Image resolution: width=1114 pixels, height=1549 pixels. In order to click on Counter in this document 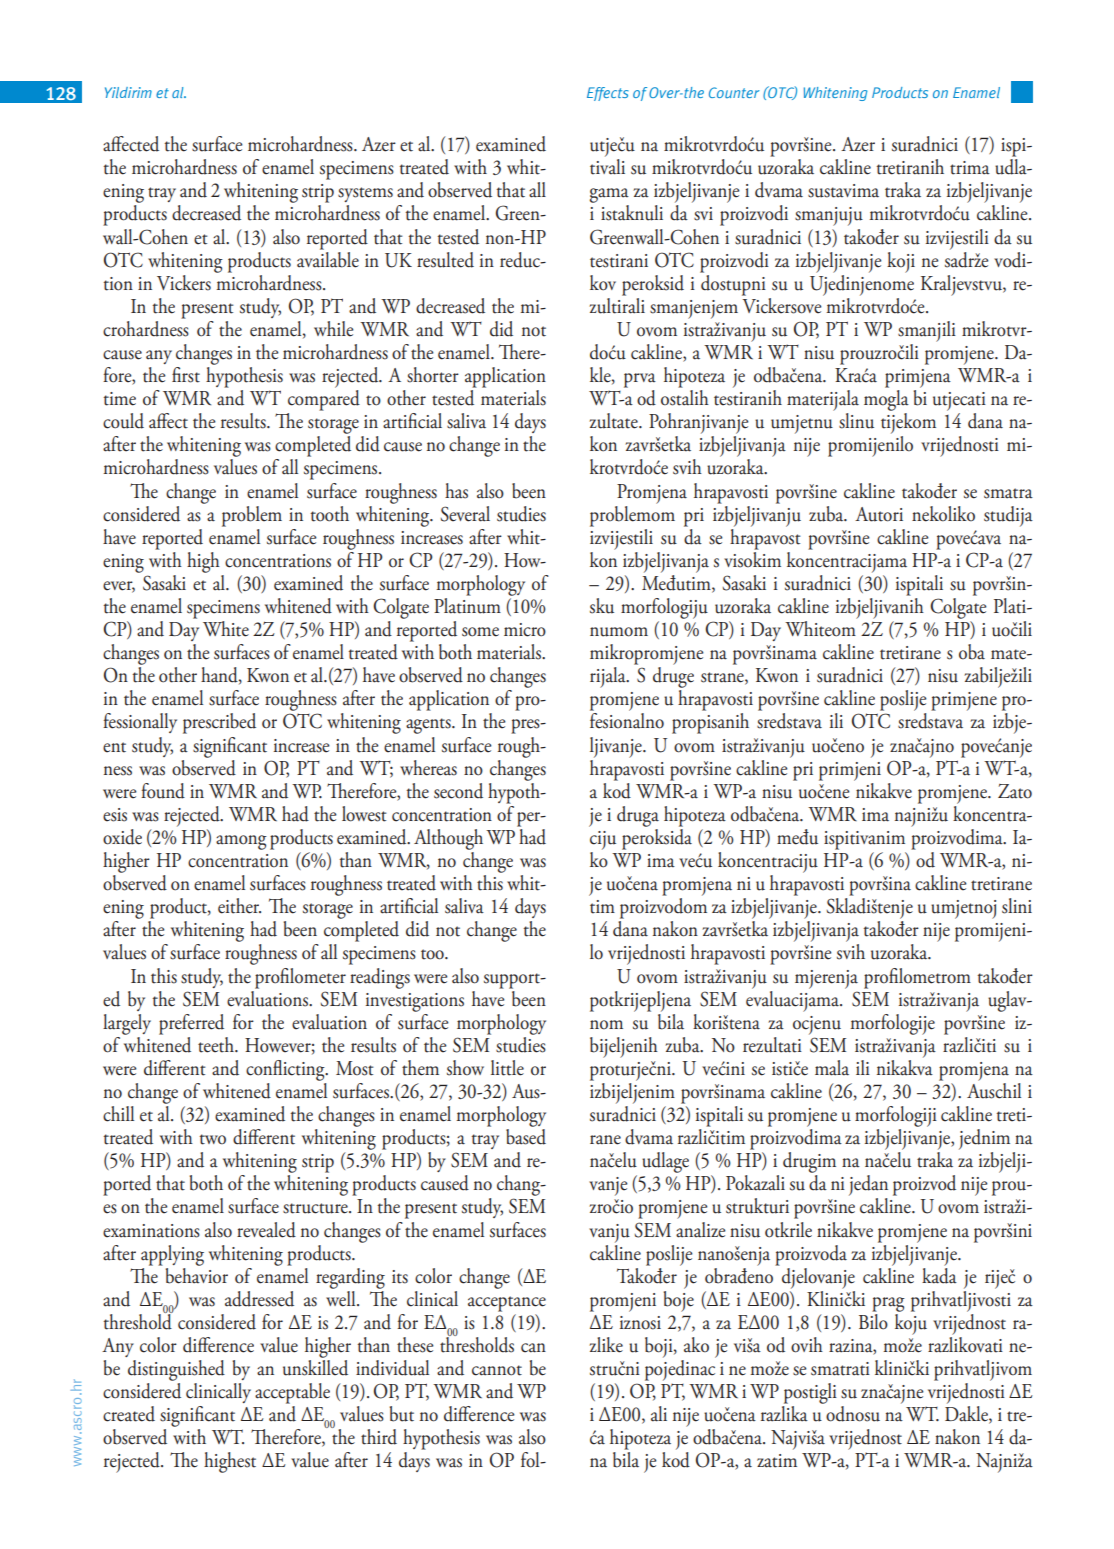, I will do `click(734, 92)`.
